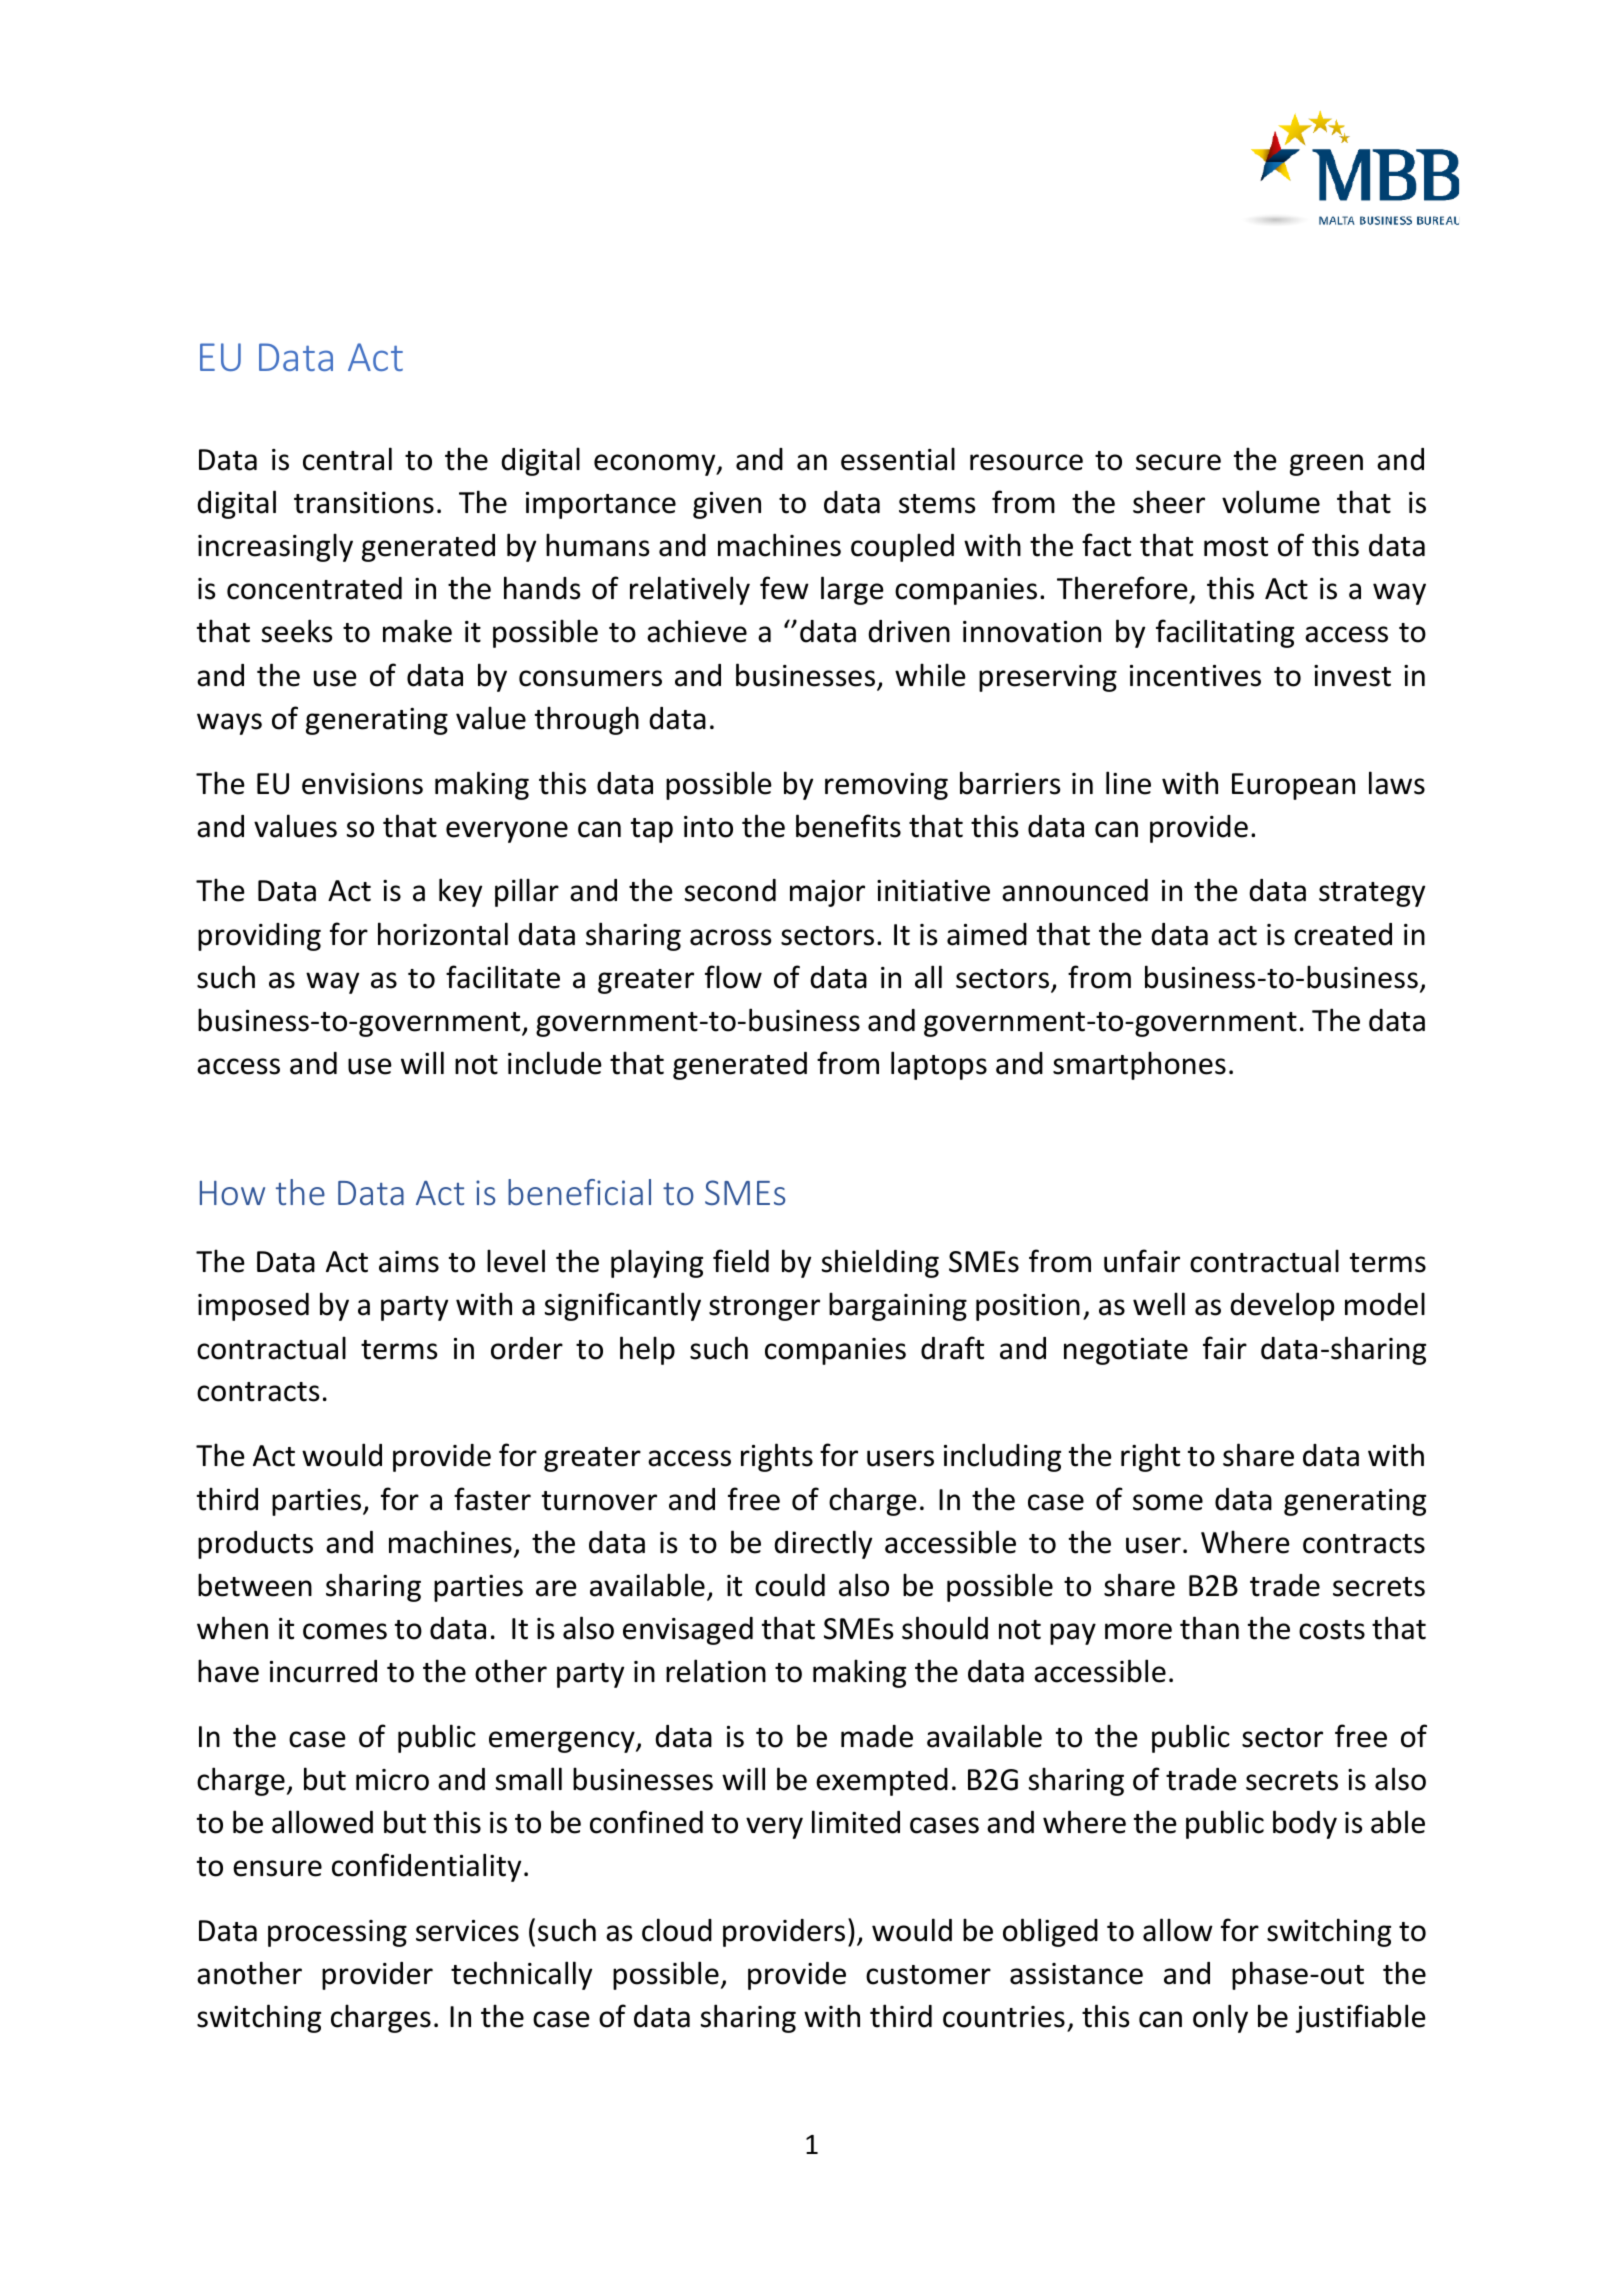 The image size is (1623, 2295). I want to click on transitions, so click(364, 503).
